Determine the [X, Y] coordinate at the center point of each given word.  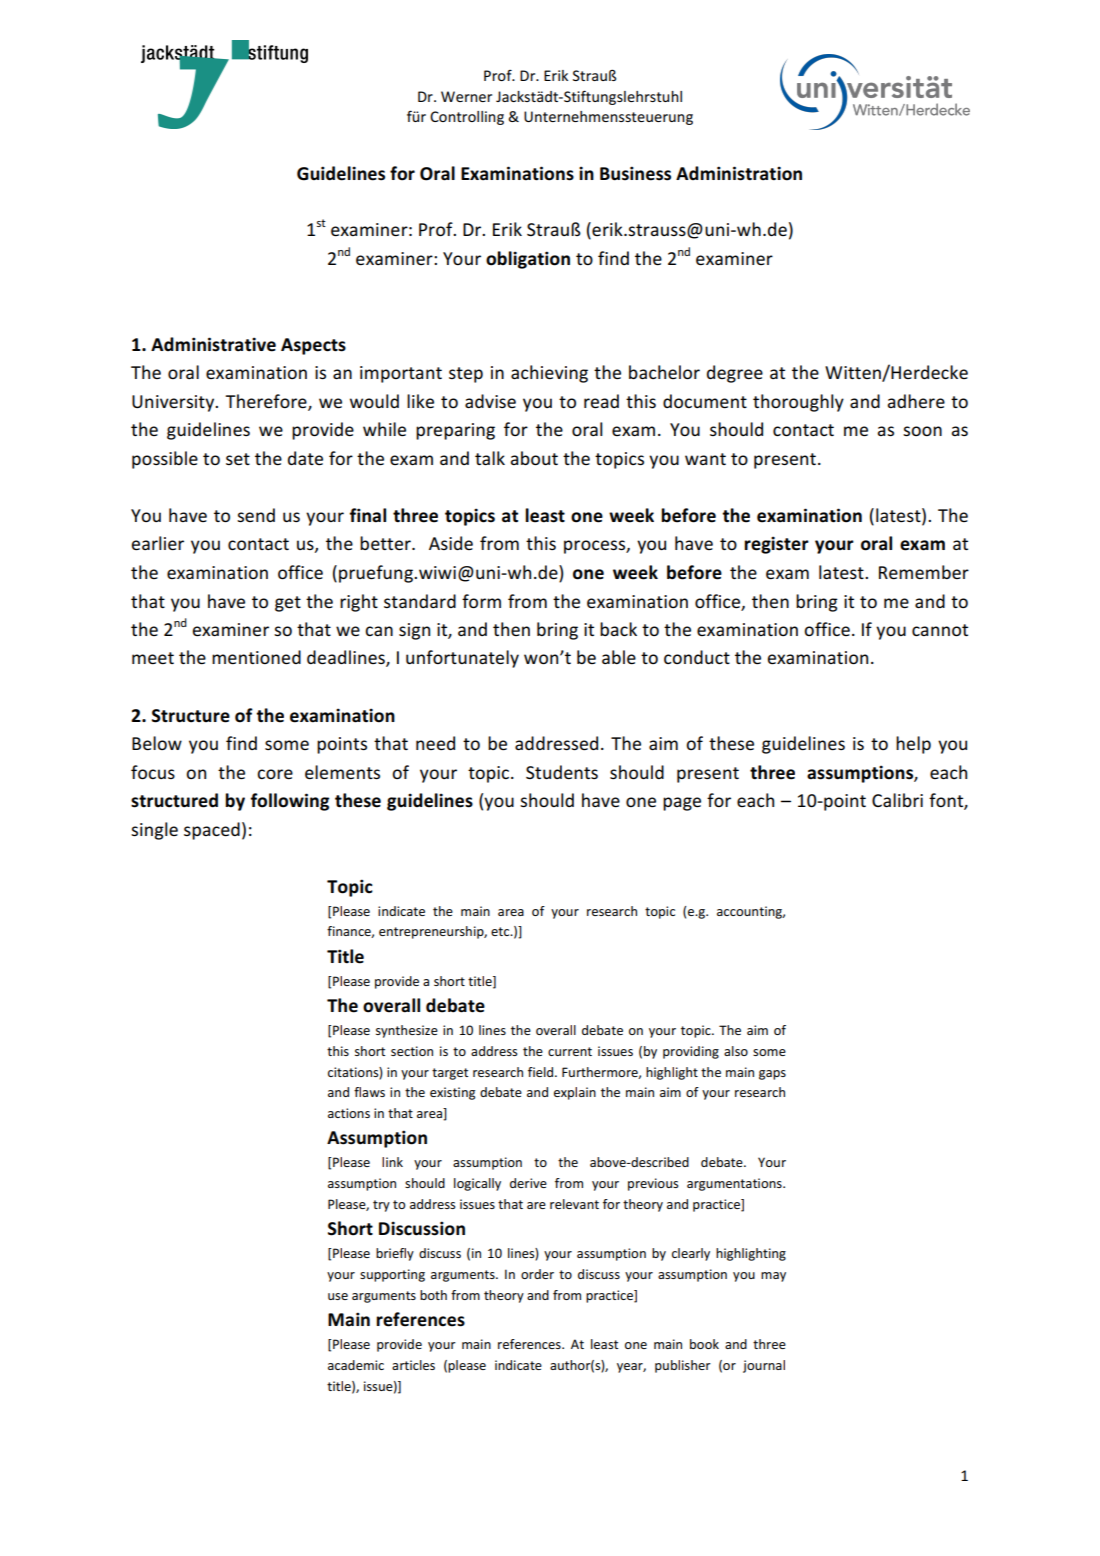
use [338, 1296]
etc [501, 931]
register [776, 545]
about [534, 458]
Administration [739, 173]
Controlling [467, 118]
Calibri [897, 800]
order [537, 1274]
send [256, 515]
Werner [466, 96]
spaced [212, 831]
